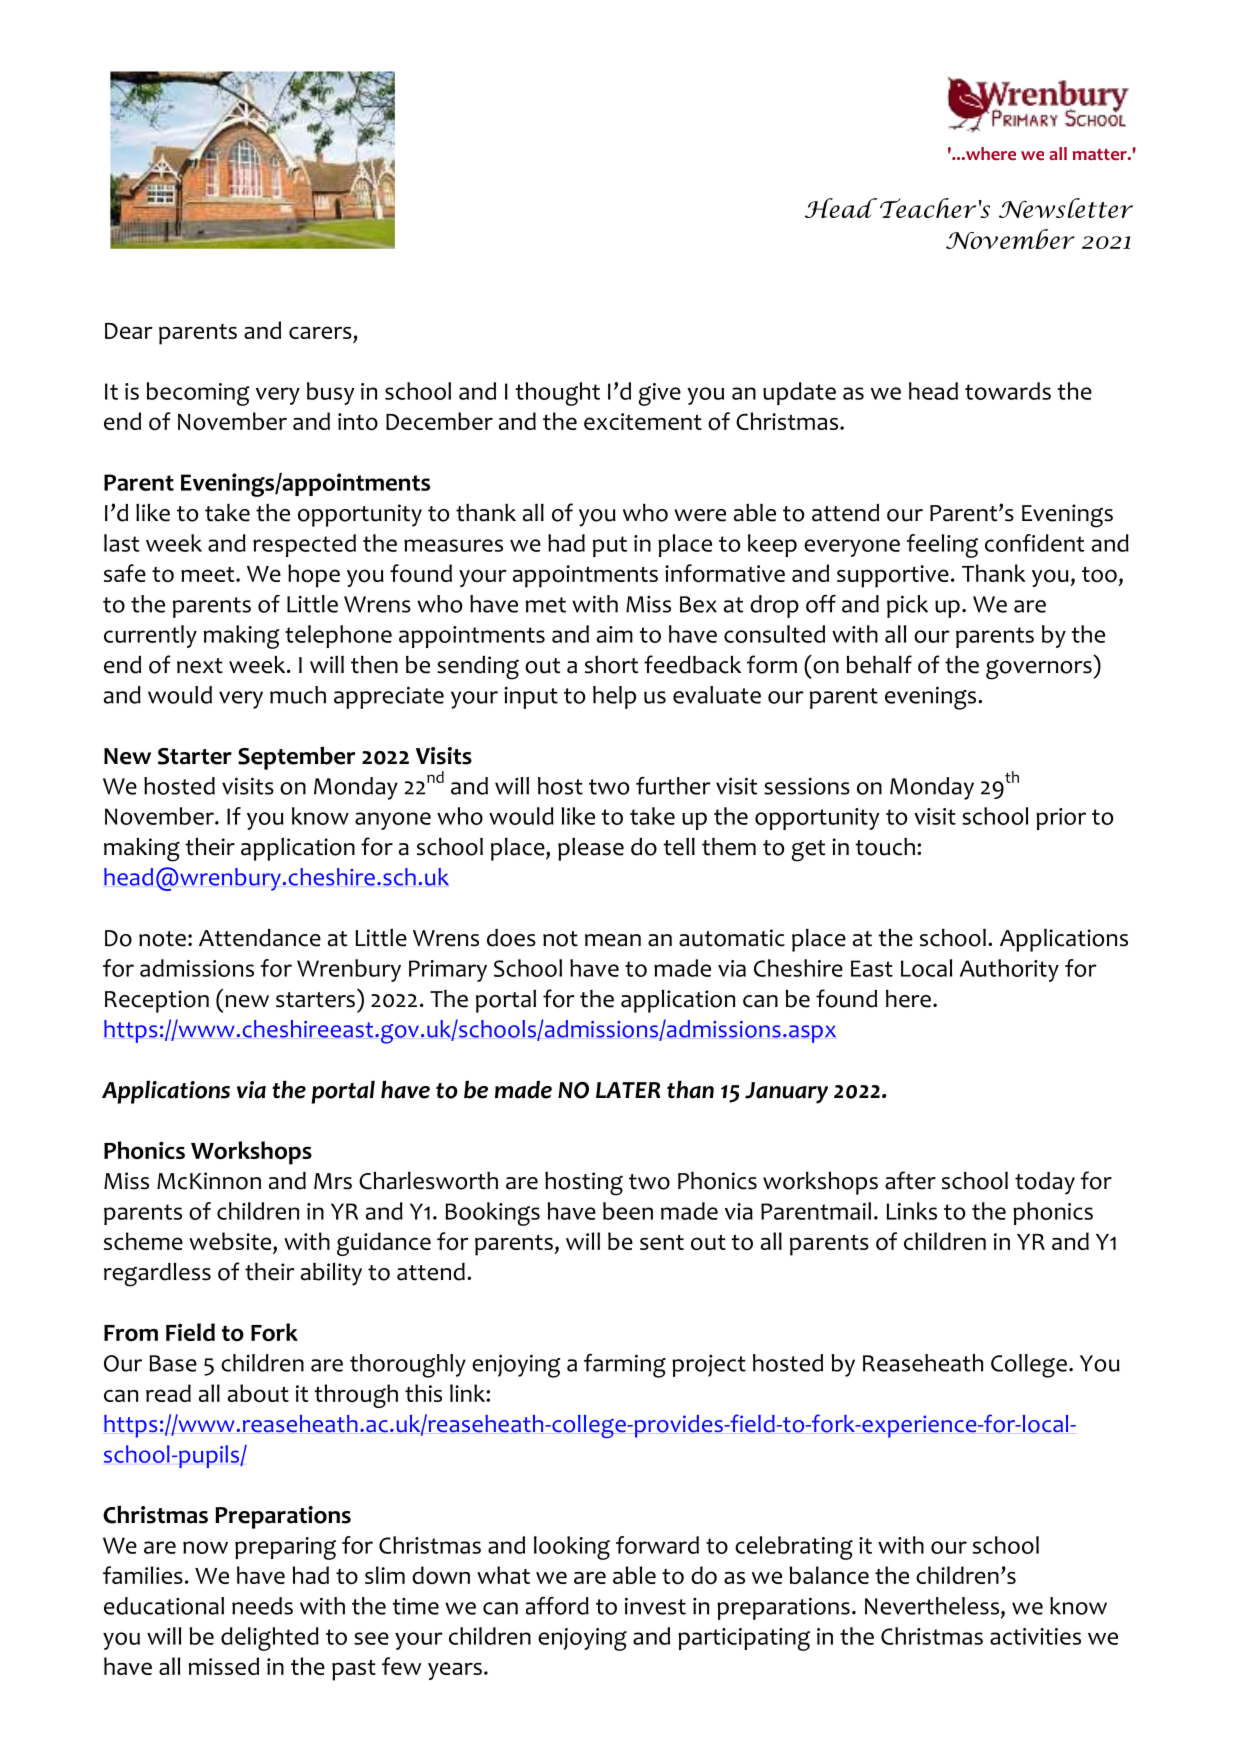 Image resolution: width=1234 pixels, height=1745 pixels. I want to click on Newsletter, so click(1066, 208).
